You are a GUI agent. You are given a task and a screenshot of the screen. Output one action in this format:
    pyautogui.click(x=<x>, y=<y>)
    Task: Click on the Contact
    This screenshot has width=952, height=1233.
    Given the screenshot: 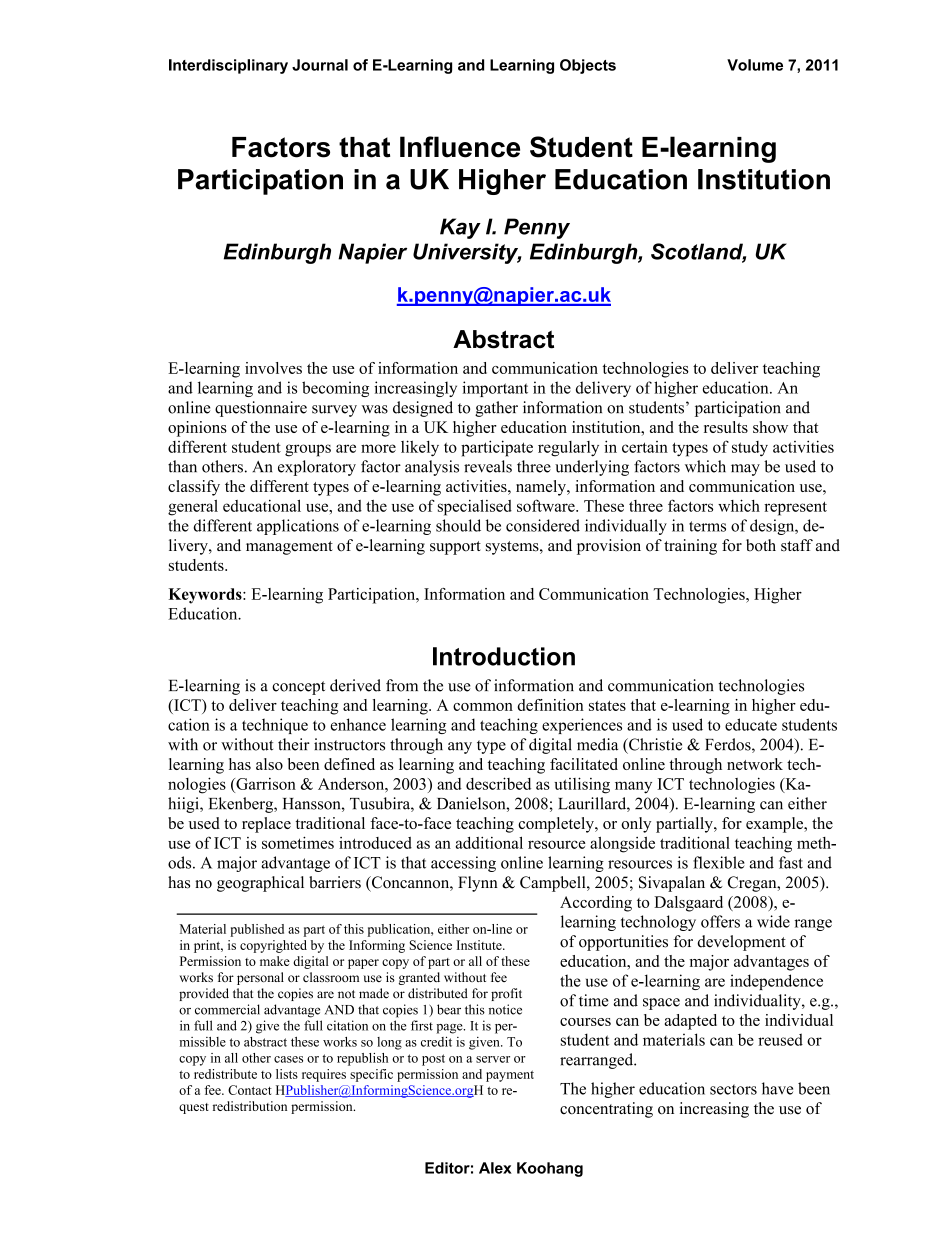 What is the action you would take?
    pyautogui.click(x=250, y=1090)
